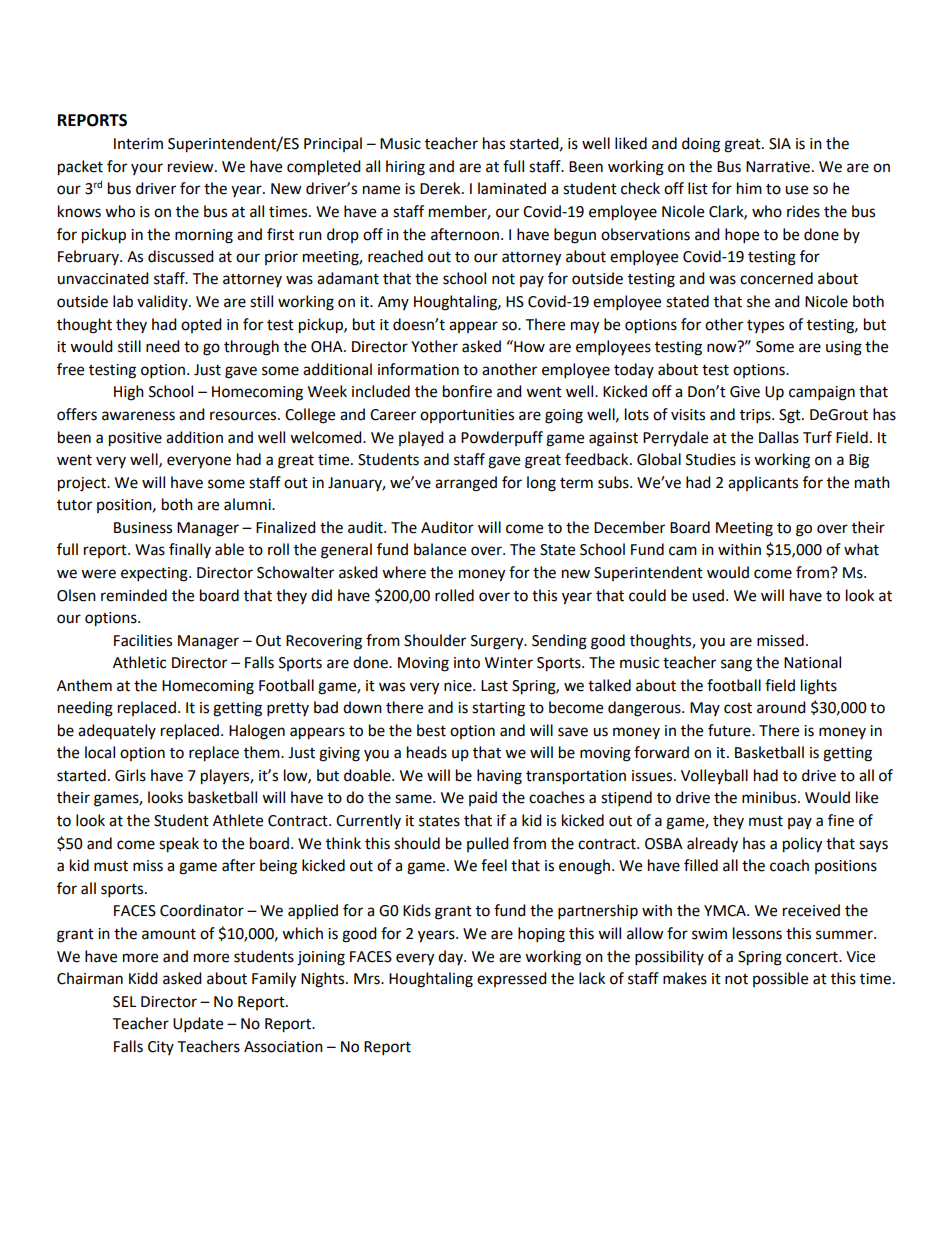 This page has height=1233, width=952. Describe the element at coordinates (441, 188) in the page. I see `Derek` at that location.
